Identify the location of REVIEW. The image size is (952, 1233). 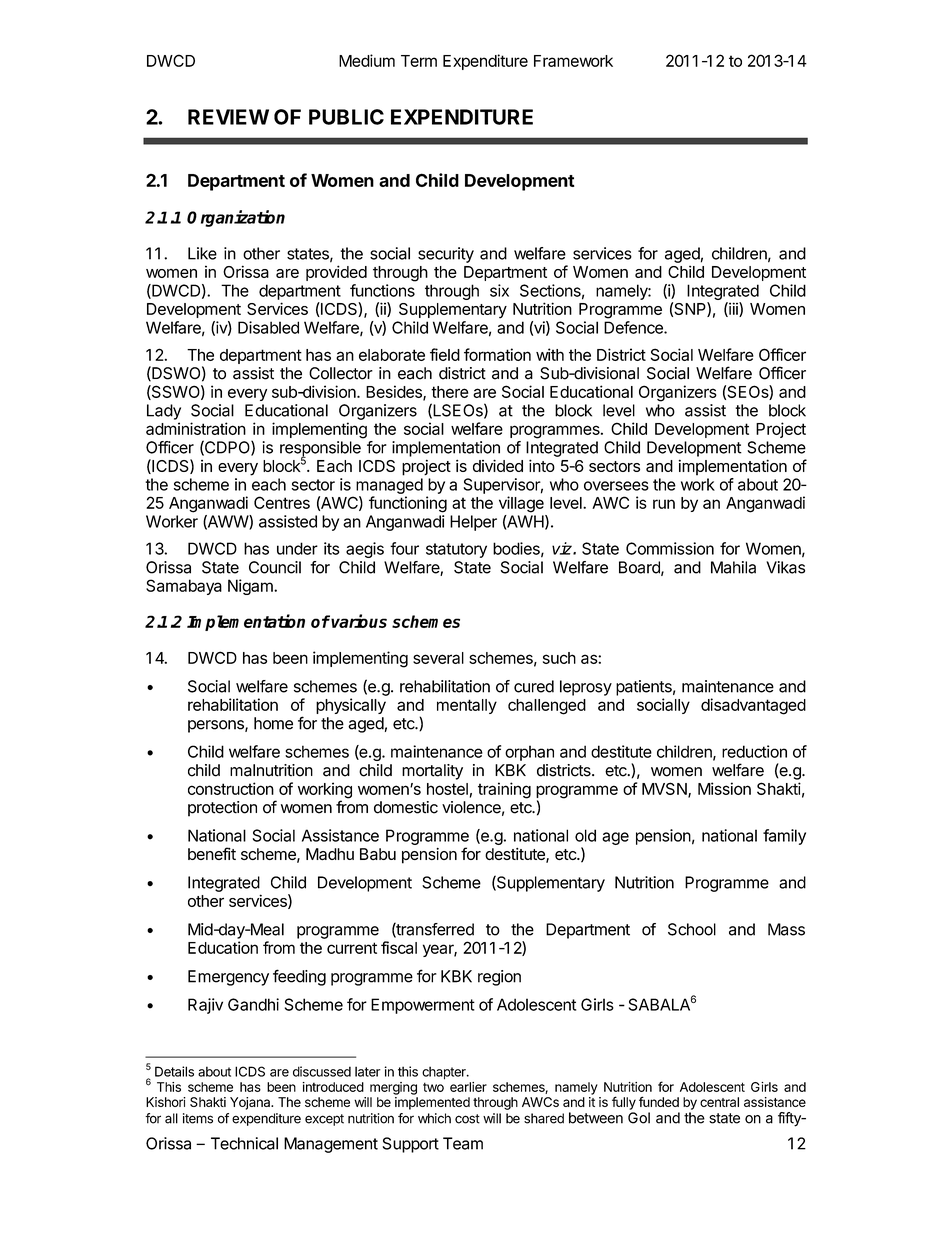
(228, 117).
